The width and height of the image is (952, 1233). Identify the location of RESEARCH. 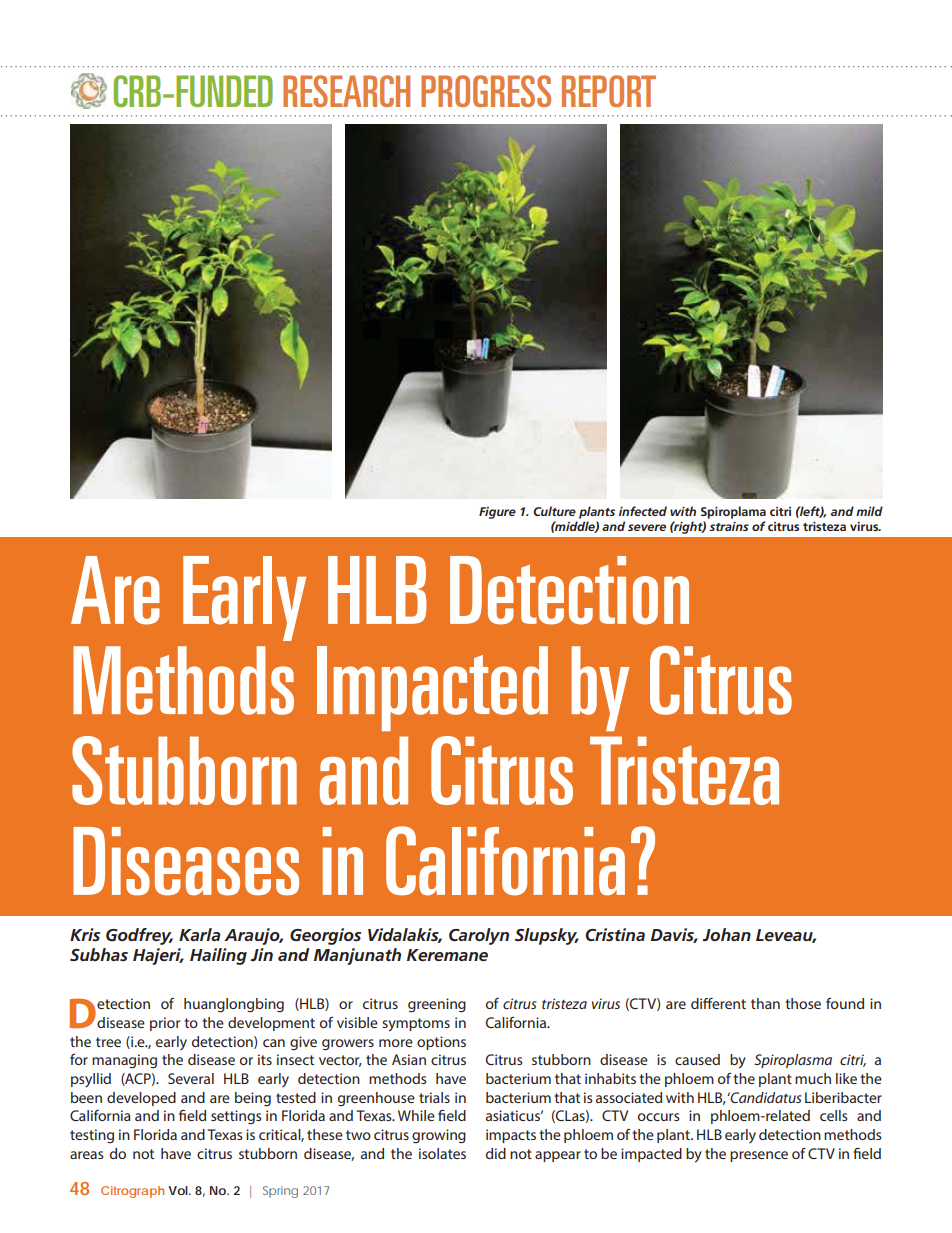
(346, 91).
